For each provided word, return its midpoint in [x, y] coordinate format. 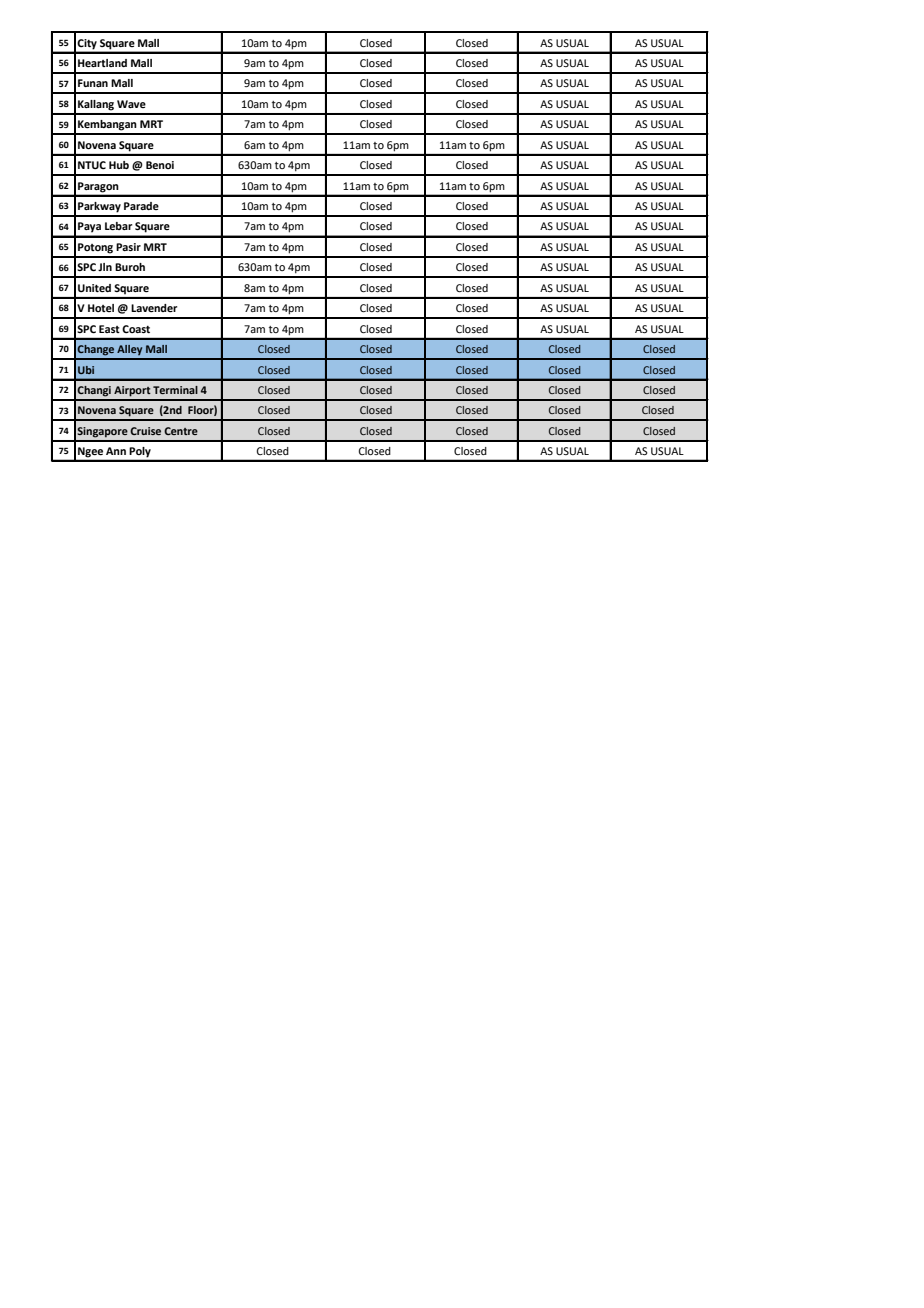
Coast [136, 329]
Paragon [98, 187]
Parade [141, 206]
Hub [119, 165]
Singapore [102, 432]
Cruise [145, 431]
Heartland [102, 63]
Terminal [175, 390]
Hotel [101, 308]
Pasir [128, 247]
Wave [131, 104]
